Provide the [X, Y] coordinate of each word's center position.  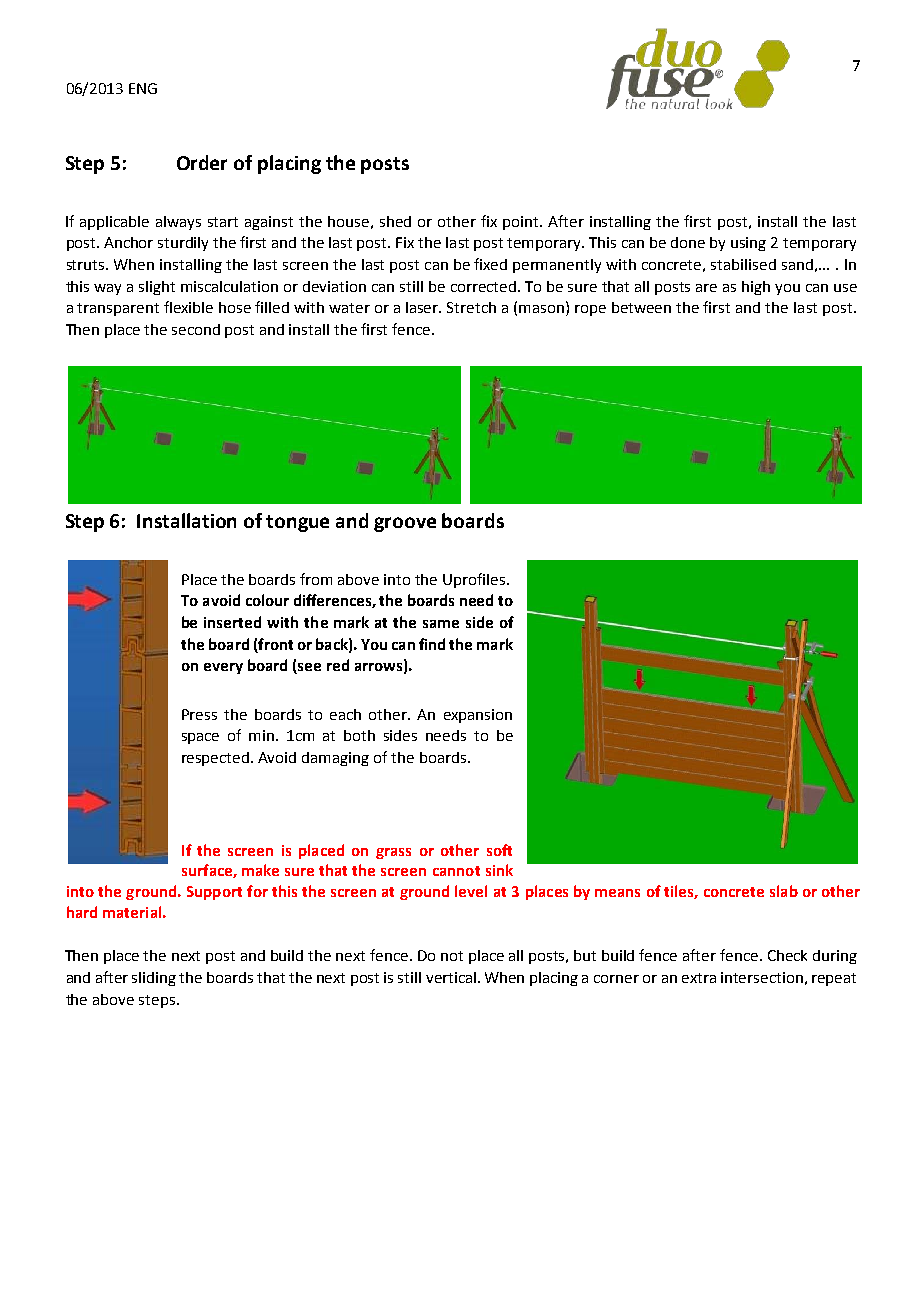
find [432, 644]
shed [395, 221]
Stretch [471, 307]
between [641, 307]
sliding [154, 979]
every [223, 668]
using [748, 244]
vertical [451, 977]
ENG [143, 88]
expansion [478, 716]
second [196, 329]
